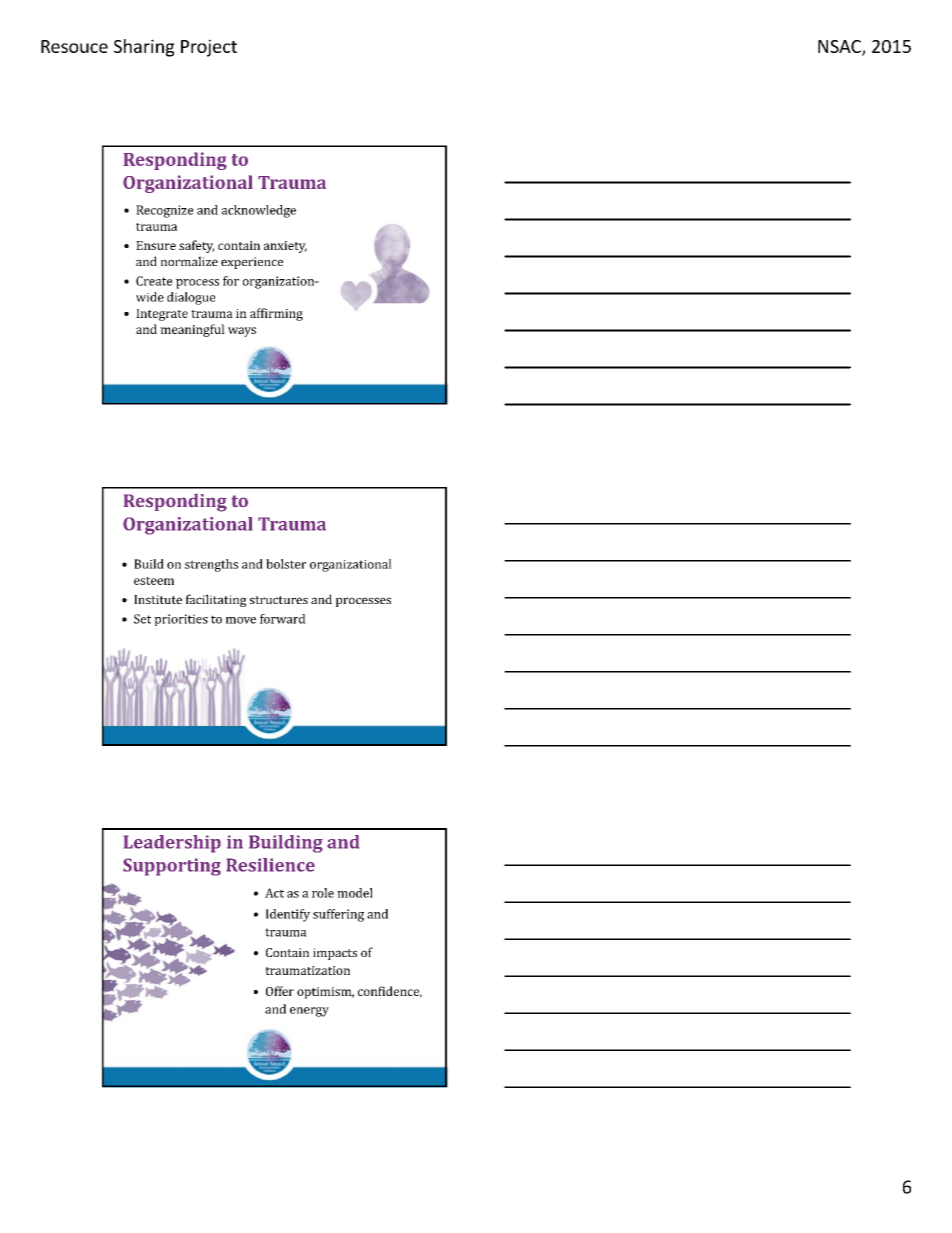 The image size is (952, 1233). I want to click on anxiety, so click(285, 247).
